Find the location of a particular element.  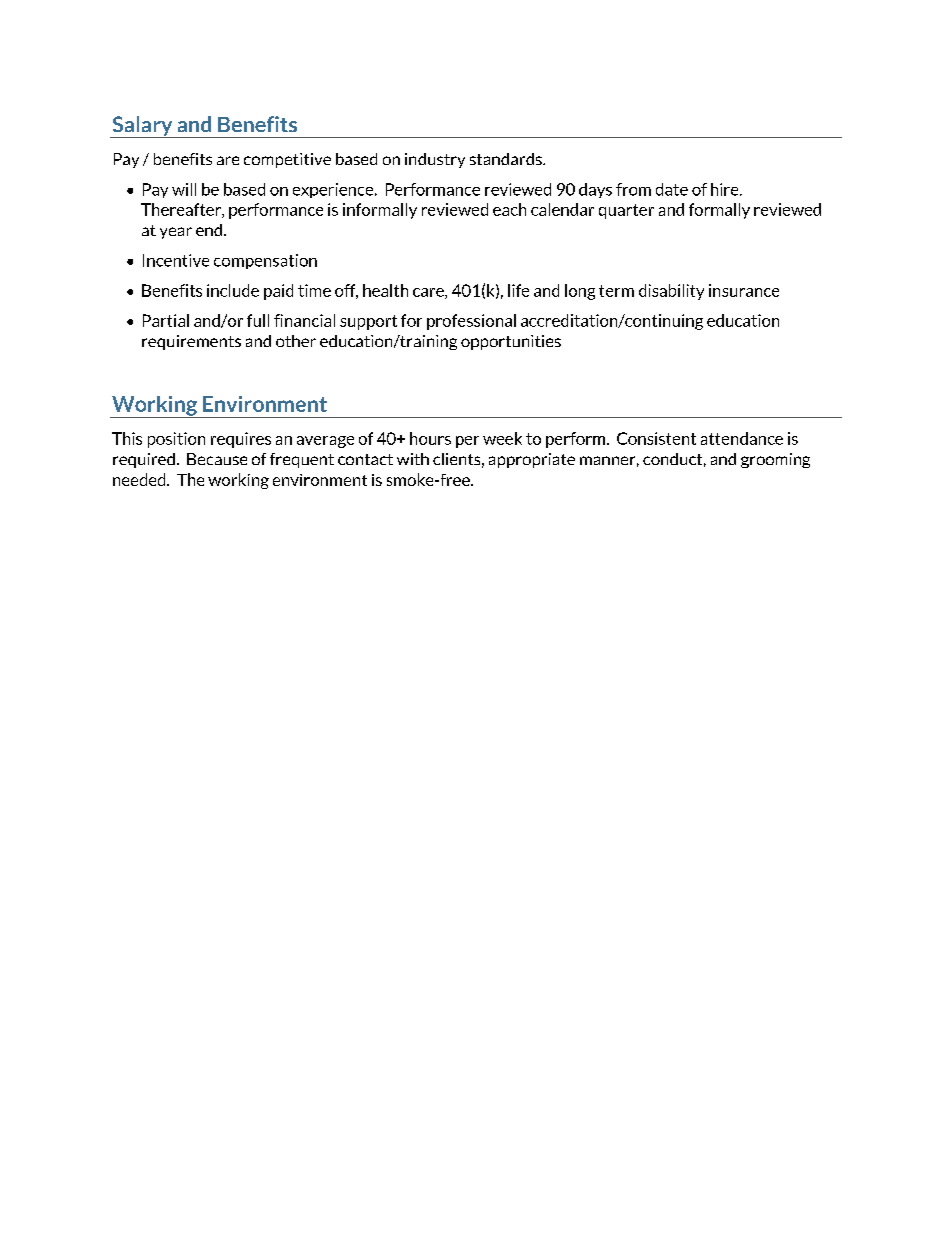

Incentive is located at coordinates (176, 260).
